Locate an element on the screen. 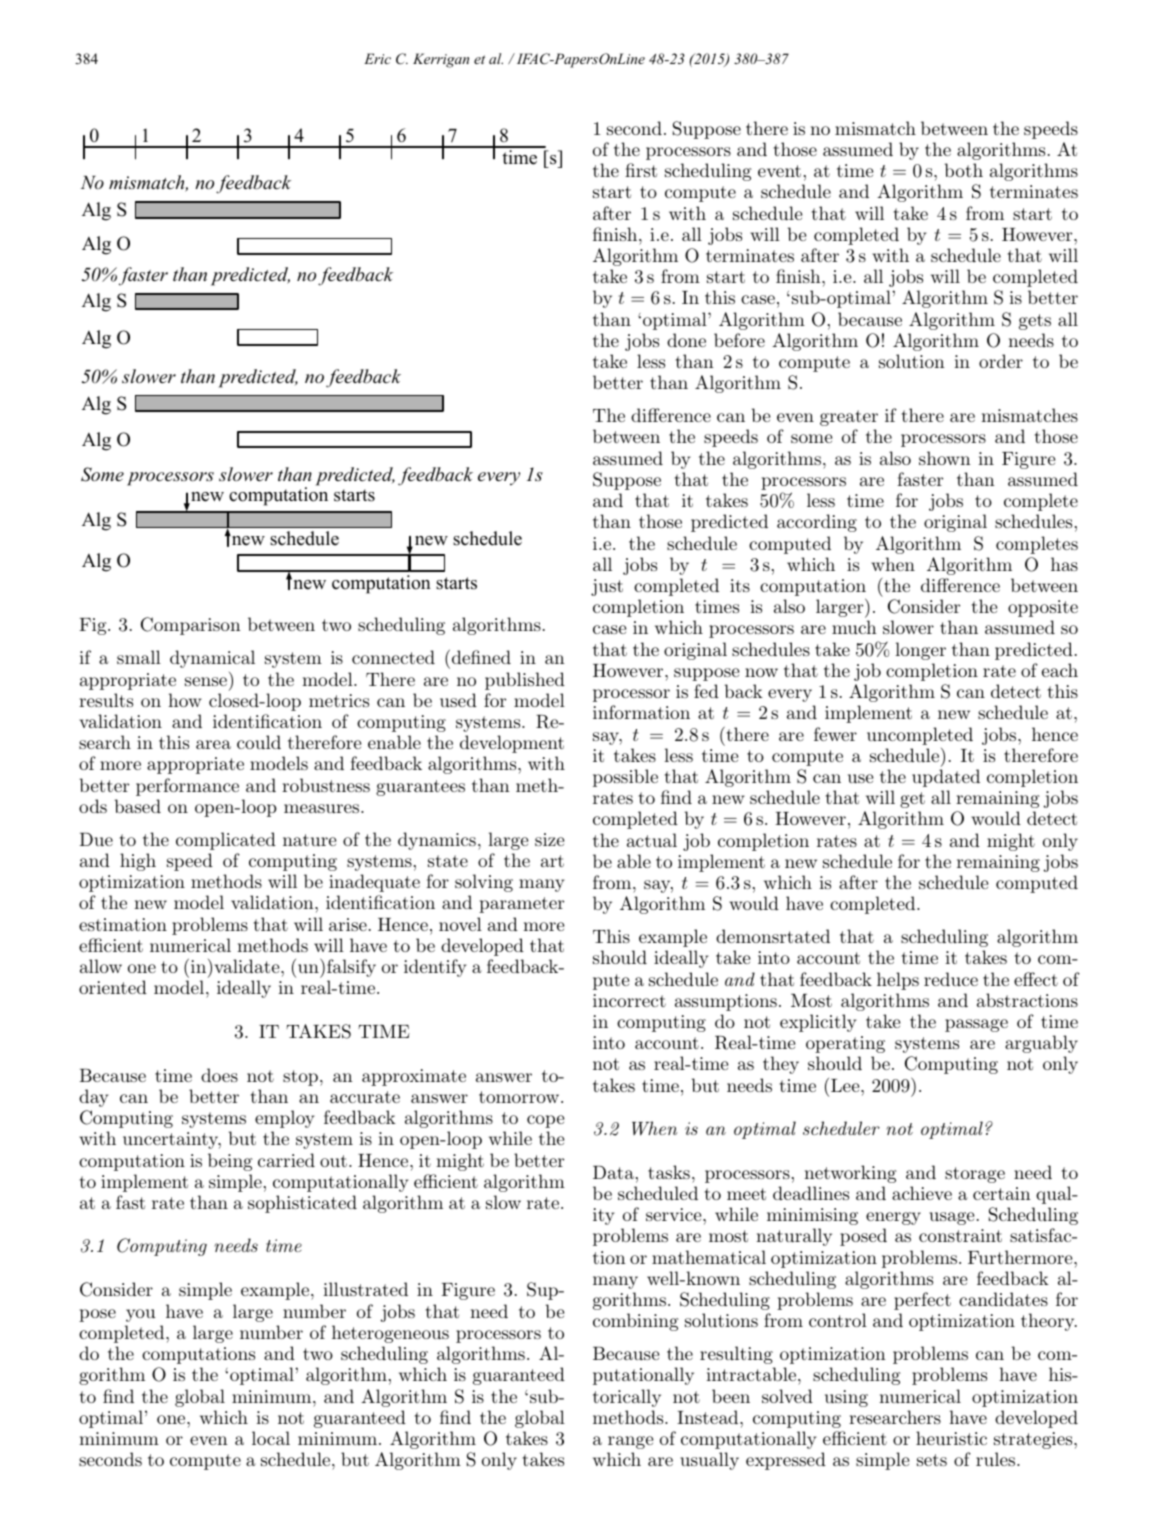  shown is located at coordinates (945, 458).
